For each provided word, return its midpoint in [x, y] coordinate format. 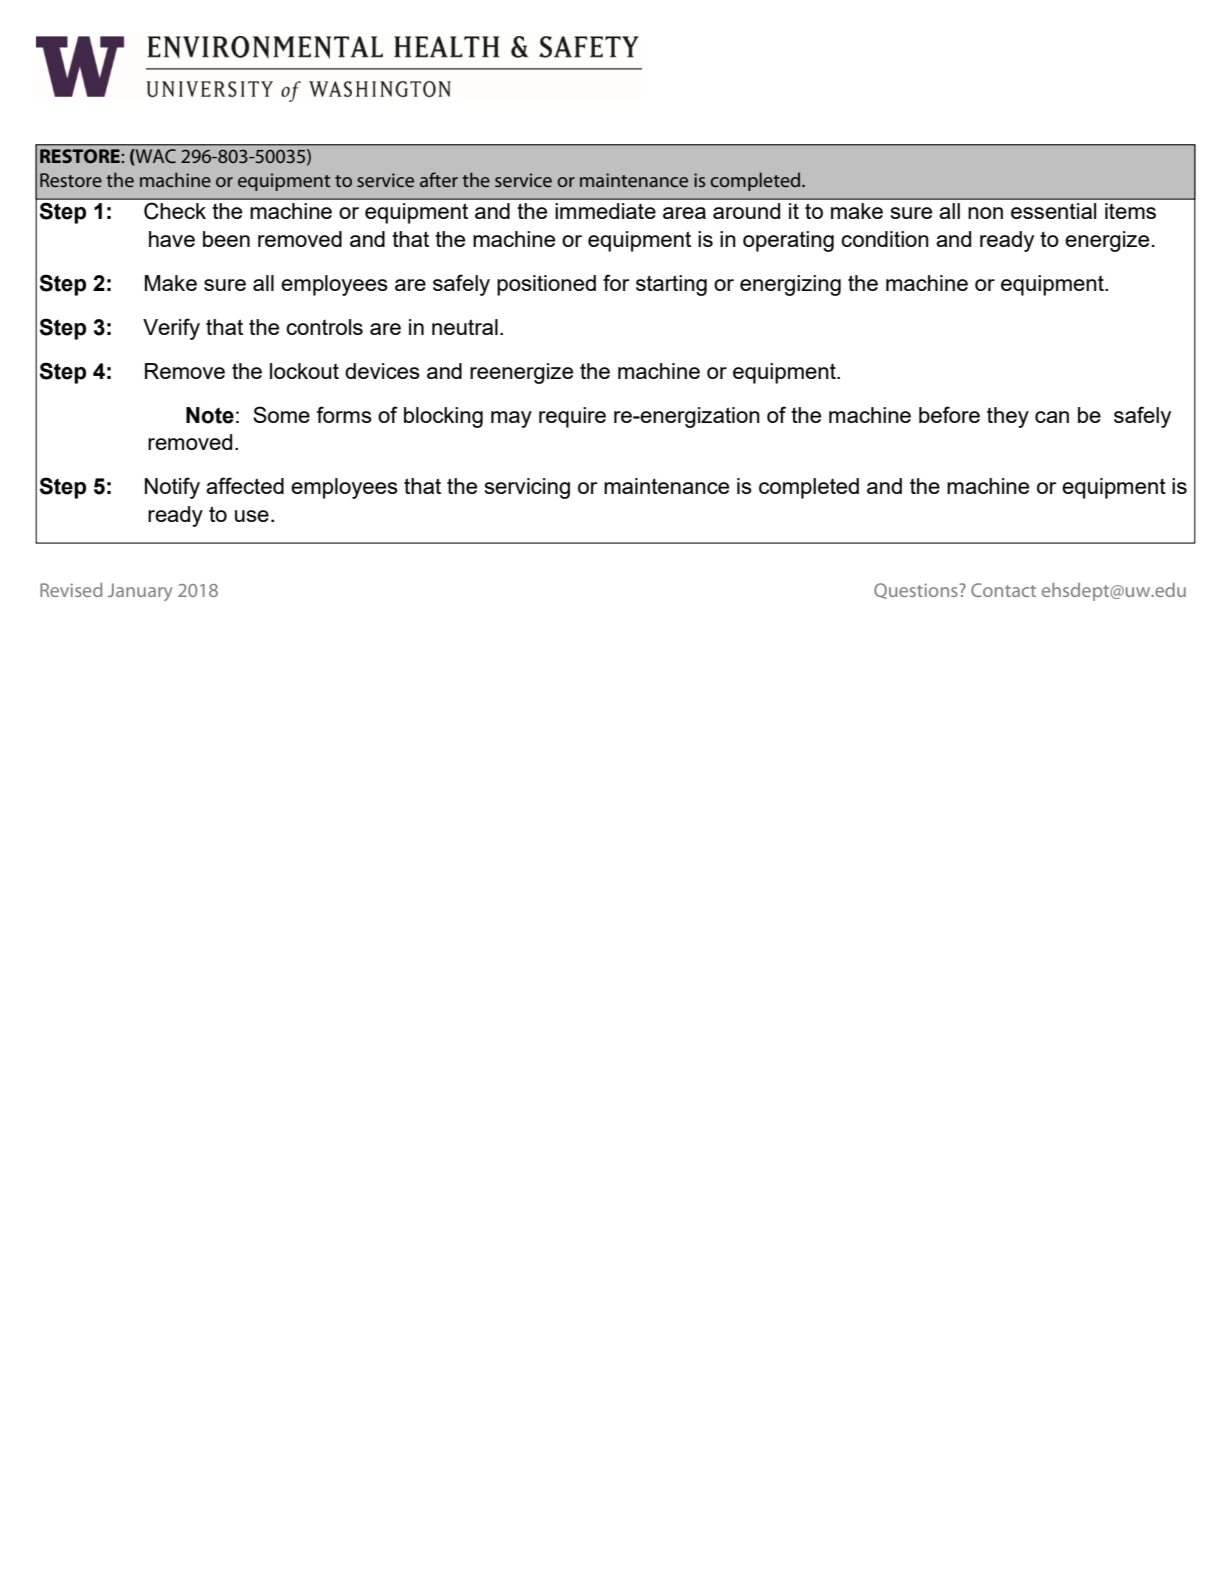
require [572, 417]
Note [210, 415]
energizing [790, 285]
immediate [605, 211]
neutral [465, 327]
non [985, 213]
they [1008, 417]
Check [175, 211]
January [140, 592]
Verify [171, 329]
